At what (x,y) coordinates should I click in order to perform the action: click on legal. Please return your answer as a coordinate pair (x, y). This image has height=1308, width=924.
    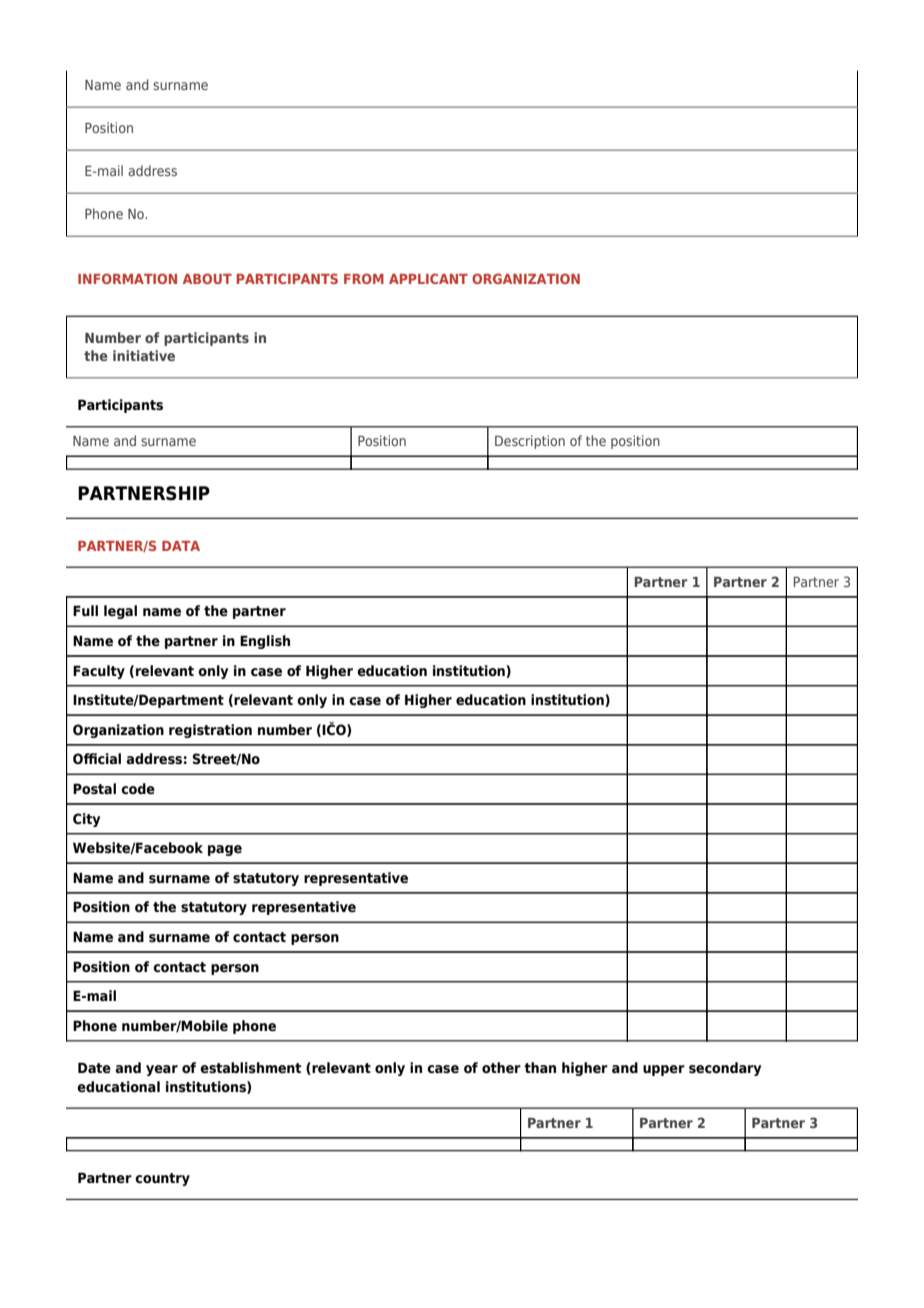
    Looking at the image, I should click on (120, 612).
